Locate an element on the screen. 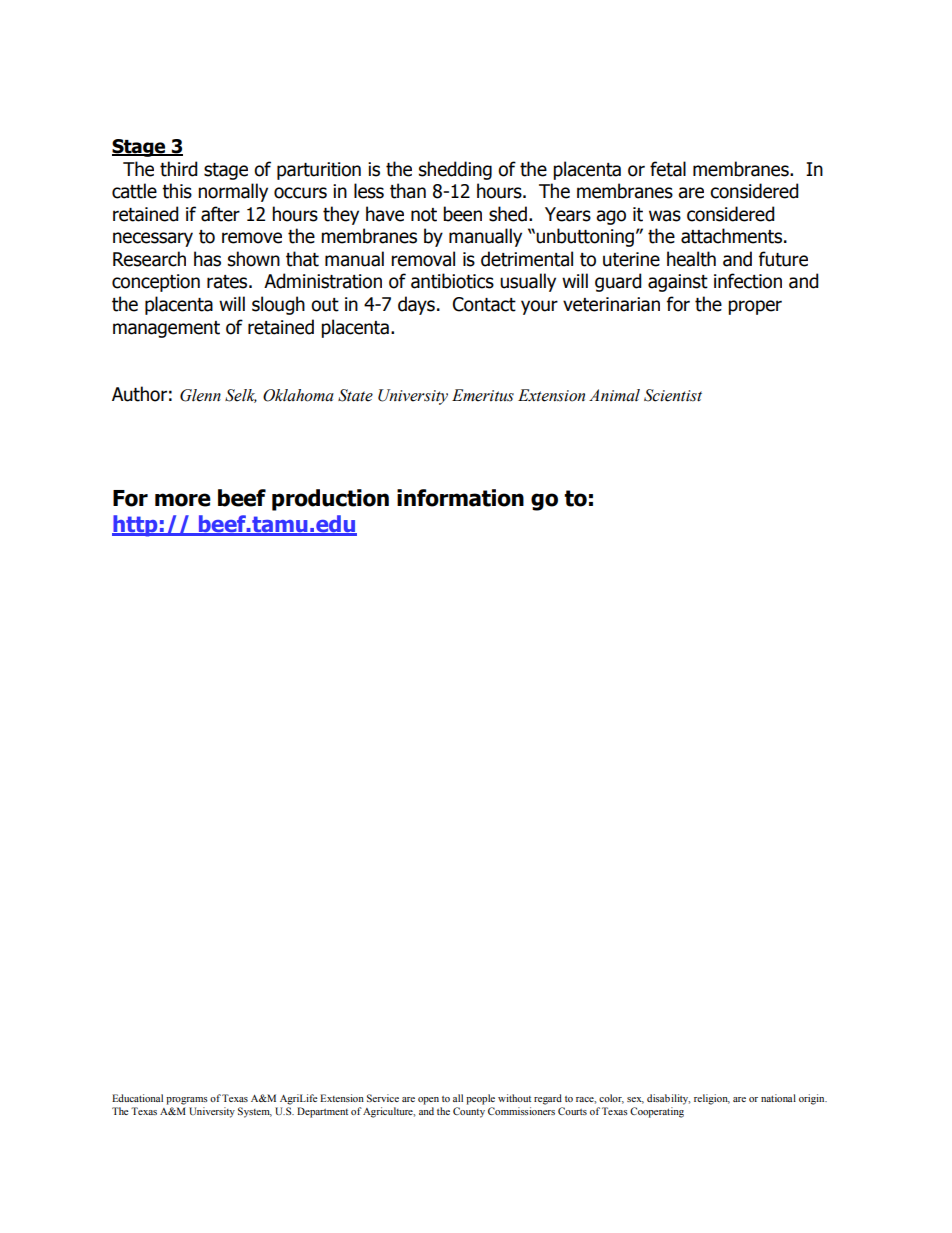 Image resolution: width=952 pixels, height=1233 pixels. production is located at coordinates (330, 500).
